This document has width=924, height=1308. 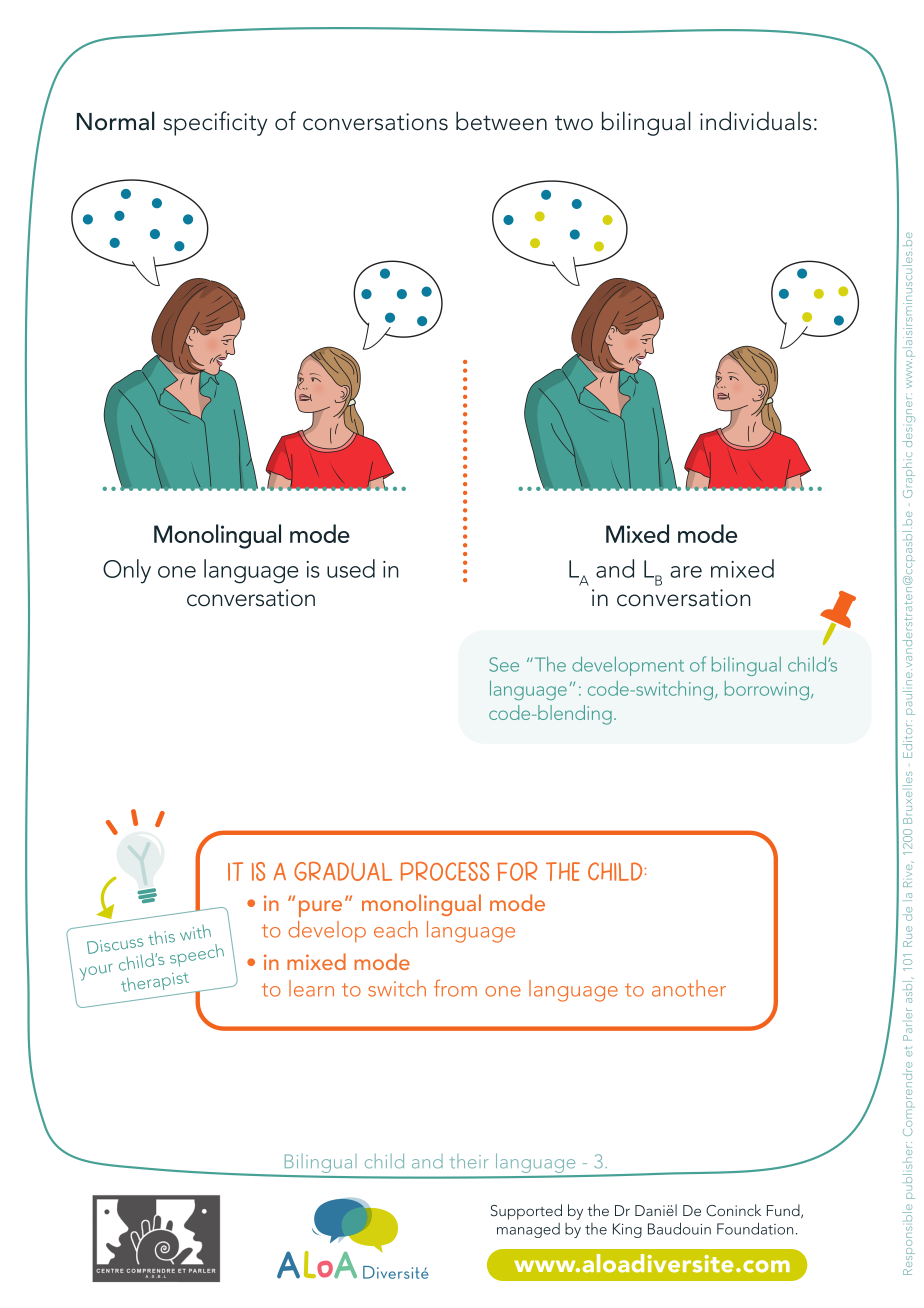 What do you see at coordinates (445, 871) in the document?
I see `PROCESS` at bounding box center [445, 871].
